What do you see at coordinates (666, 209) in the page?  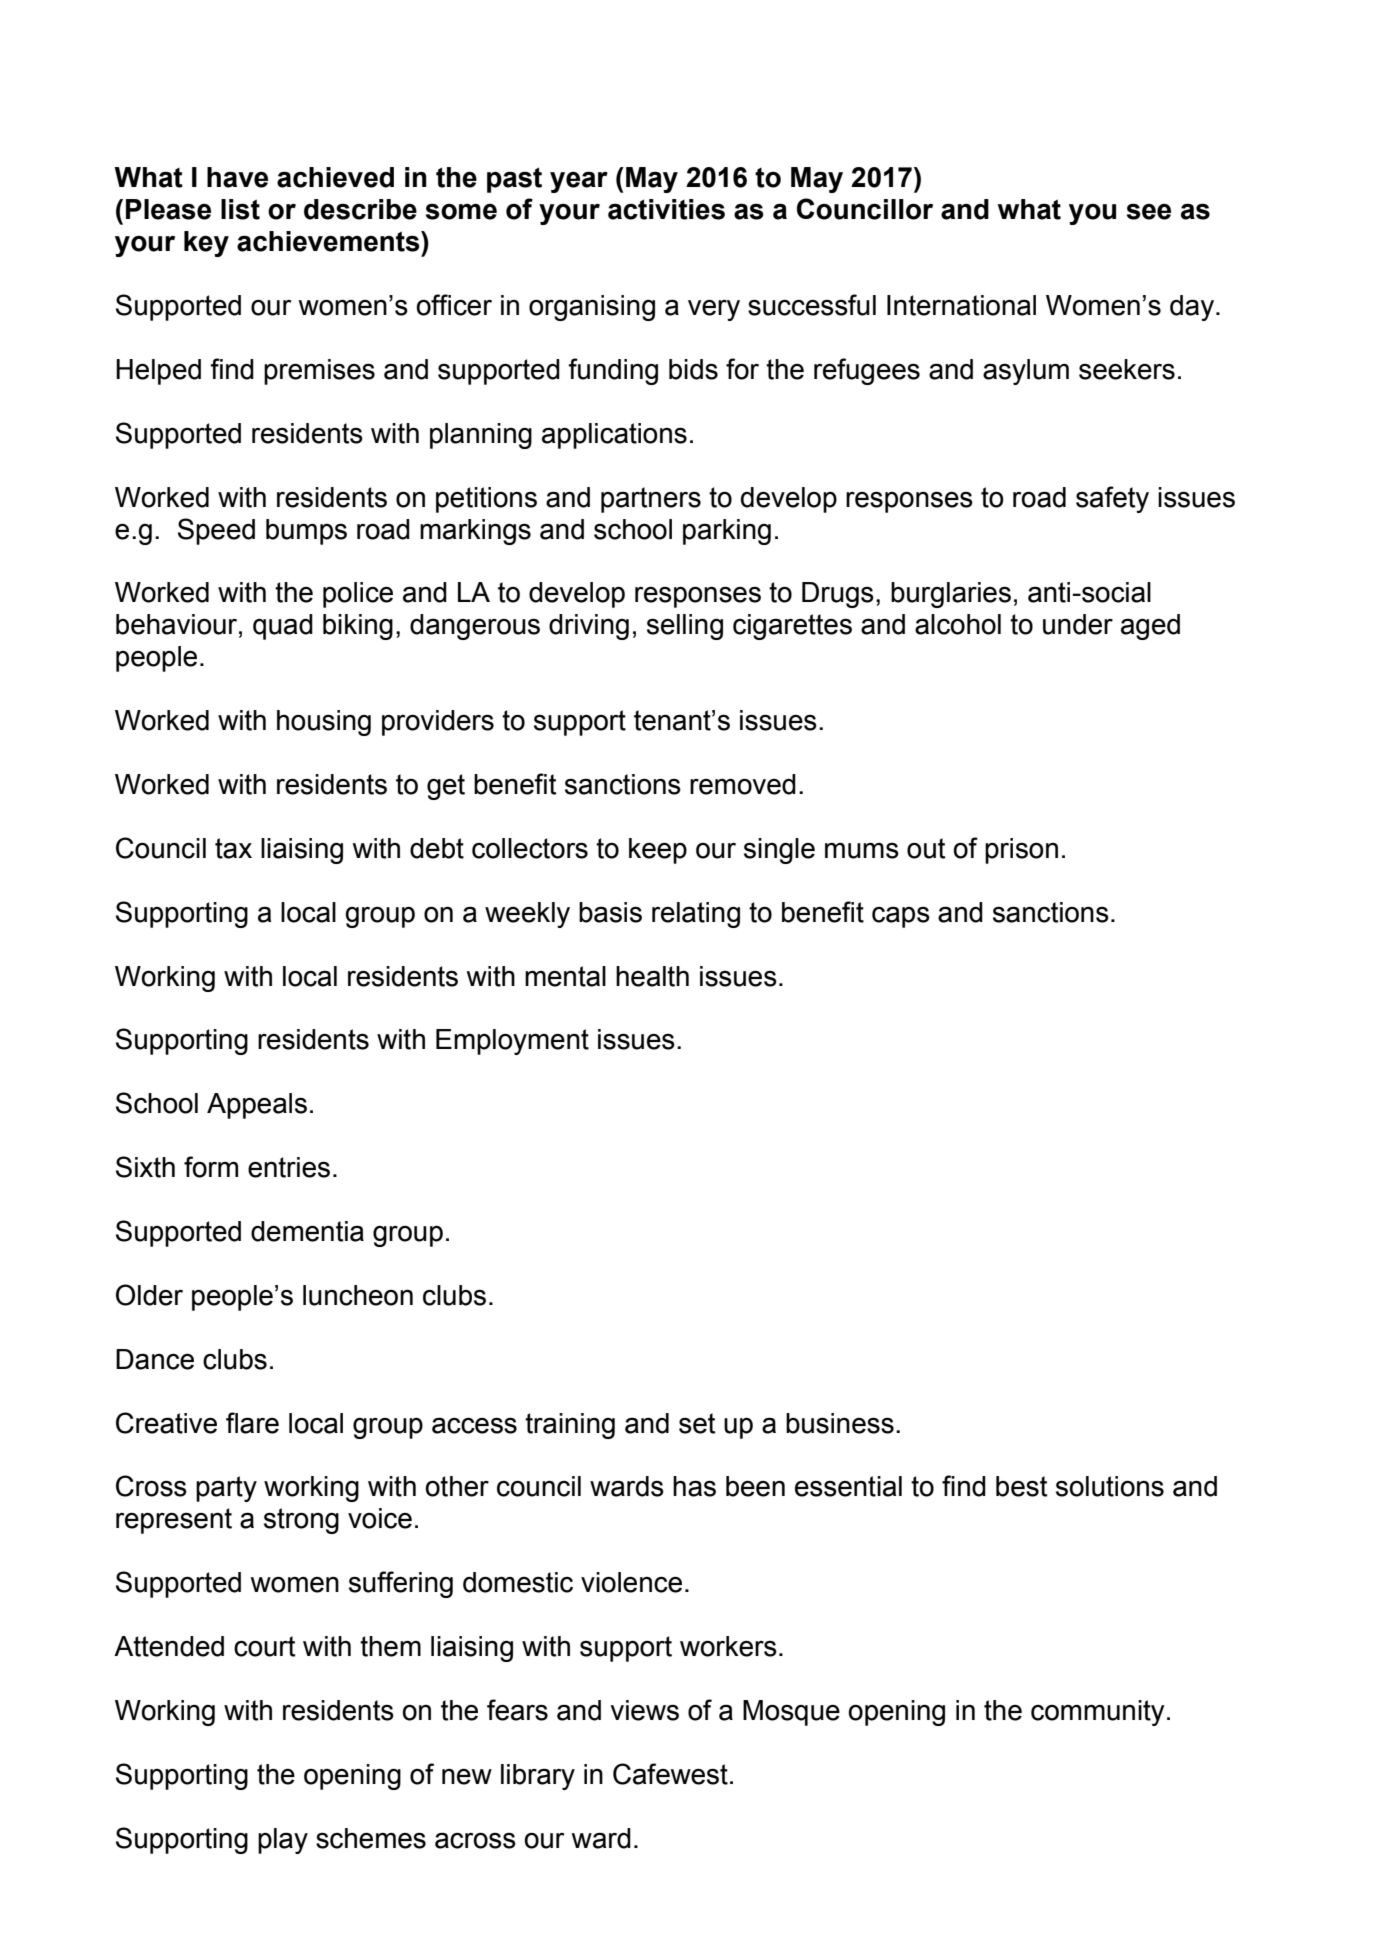 I see `activities` at bounding box center [666, 209].
